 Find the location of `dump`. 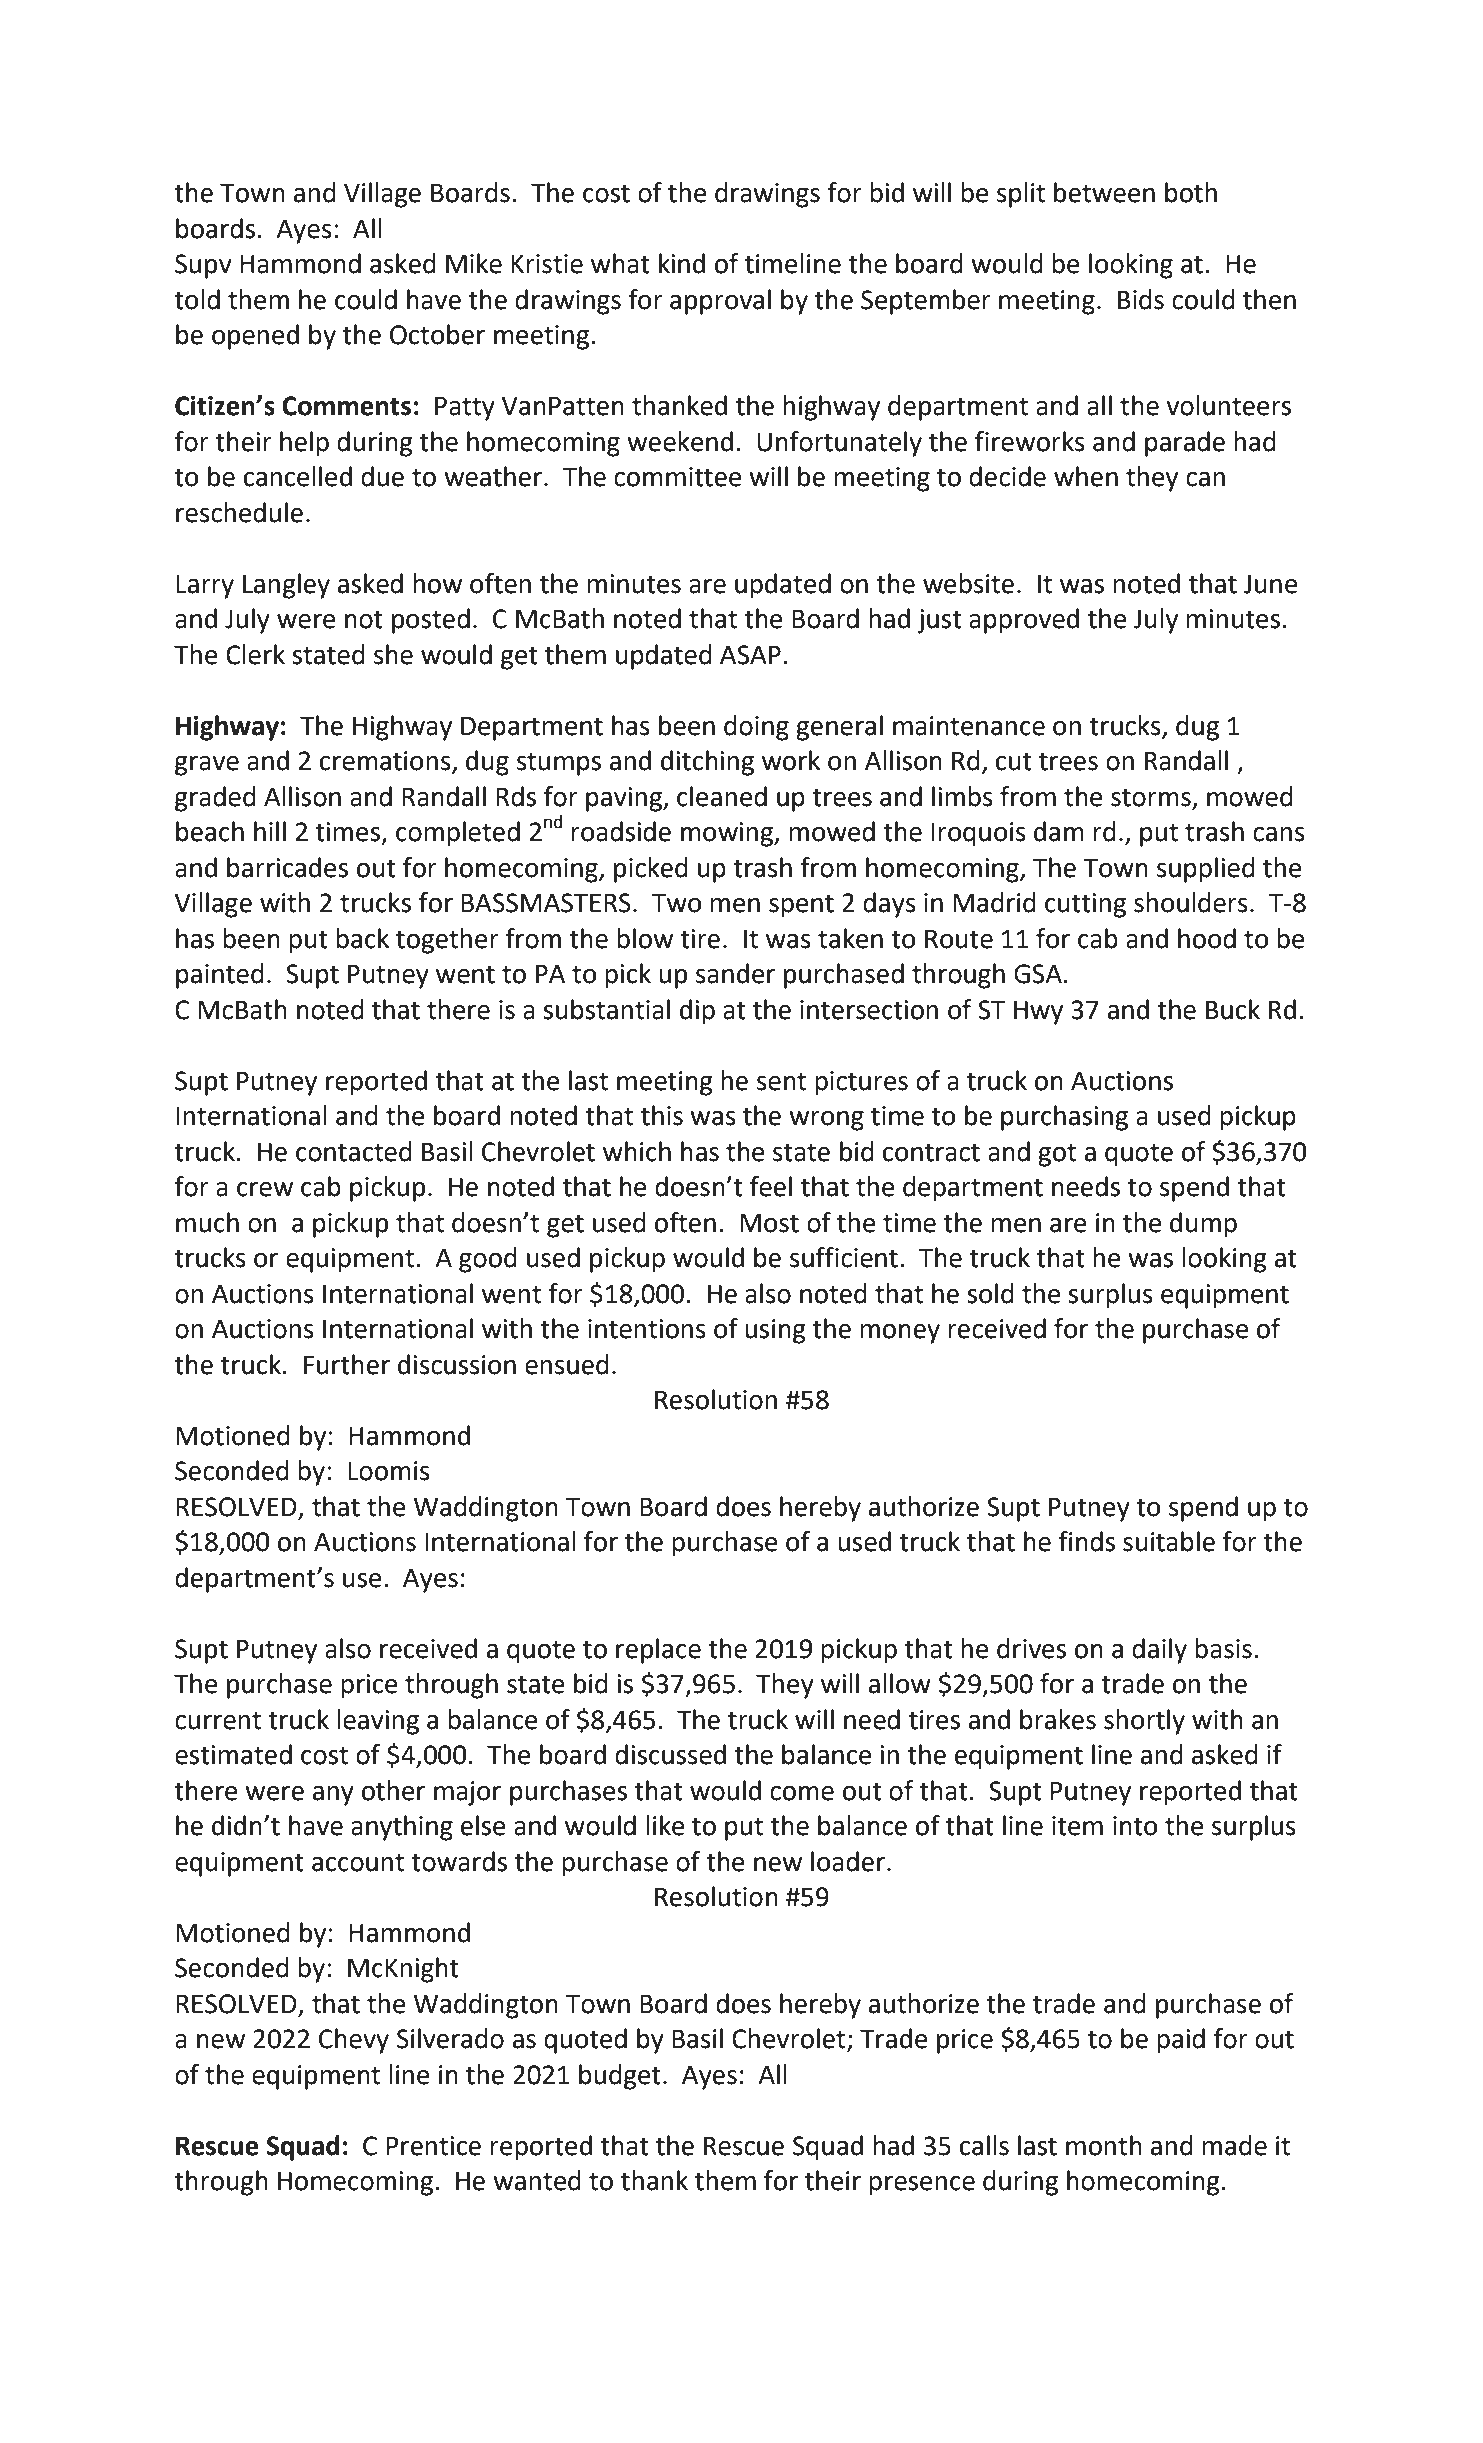

dump is located at coordinates (1203, 1225).
